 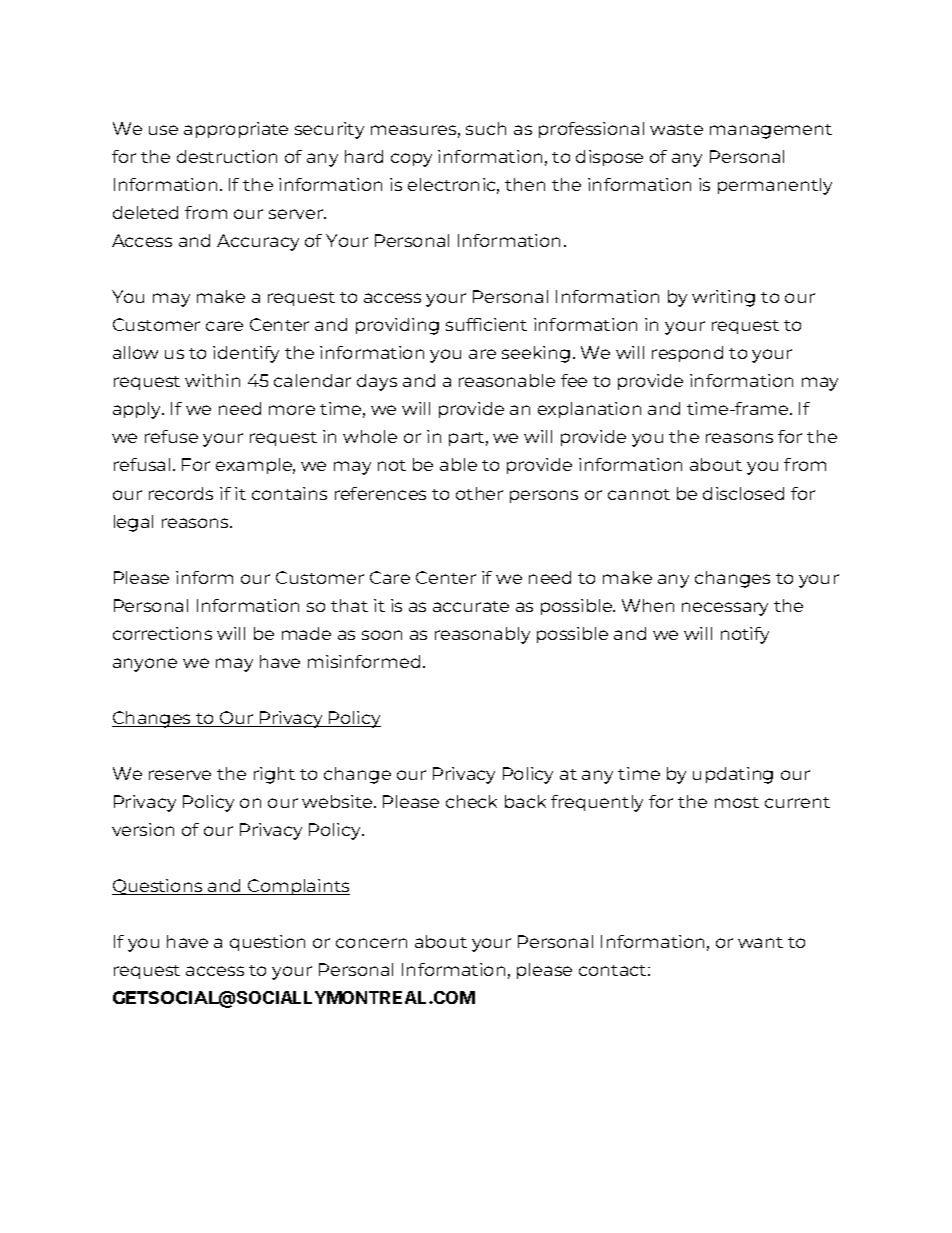 What do you see at coordinates (479, 493) in the screenshot?
I see `other` at bounding box center [479, 493].
